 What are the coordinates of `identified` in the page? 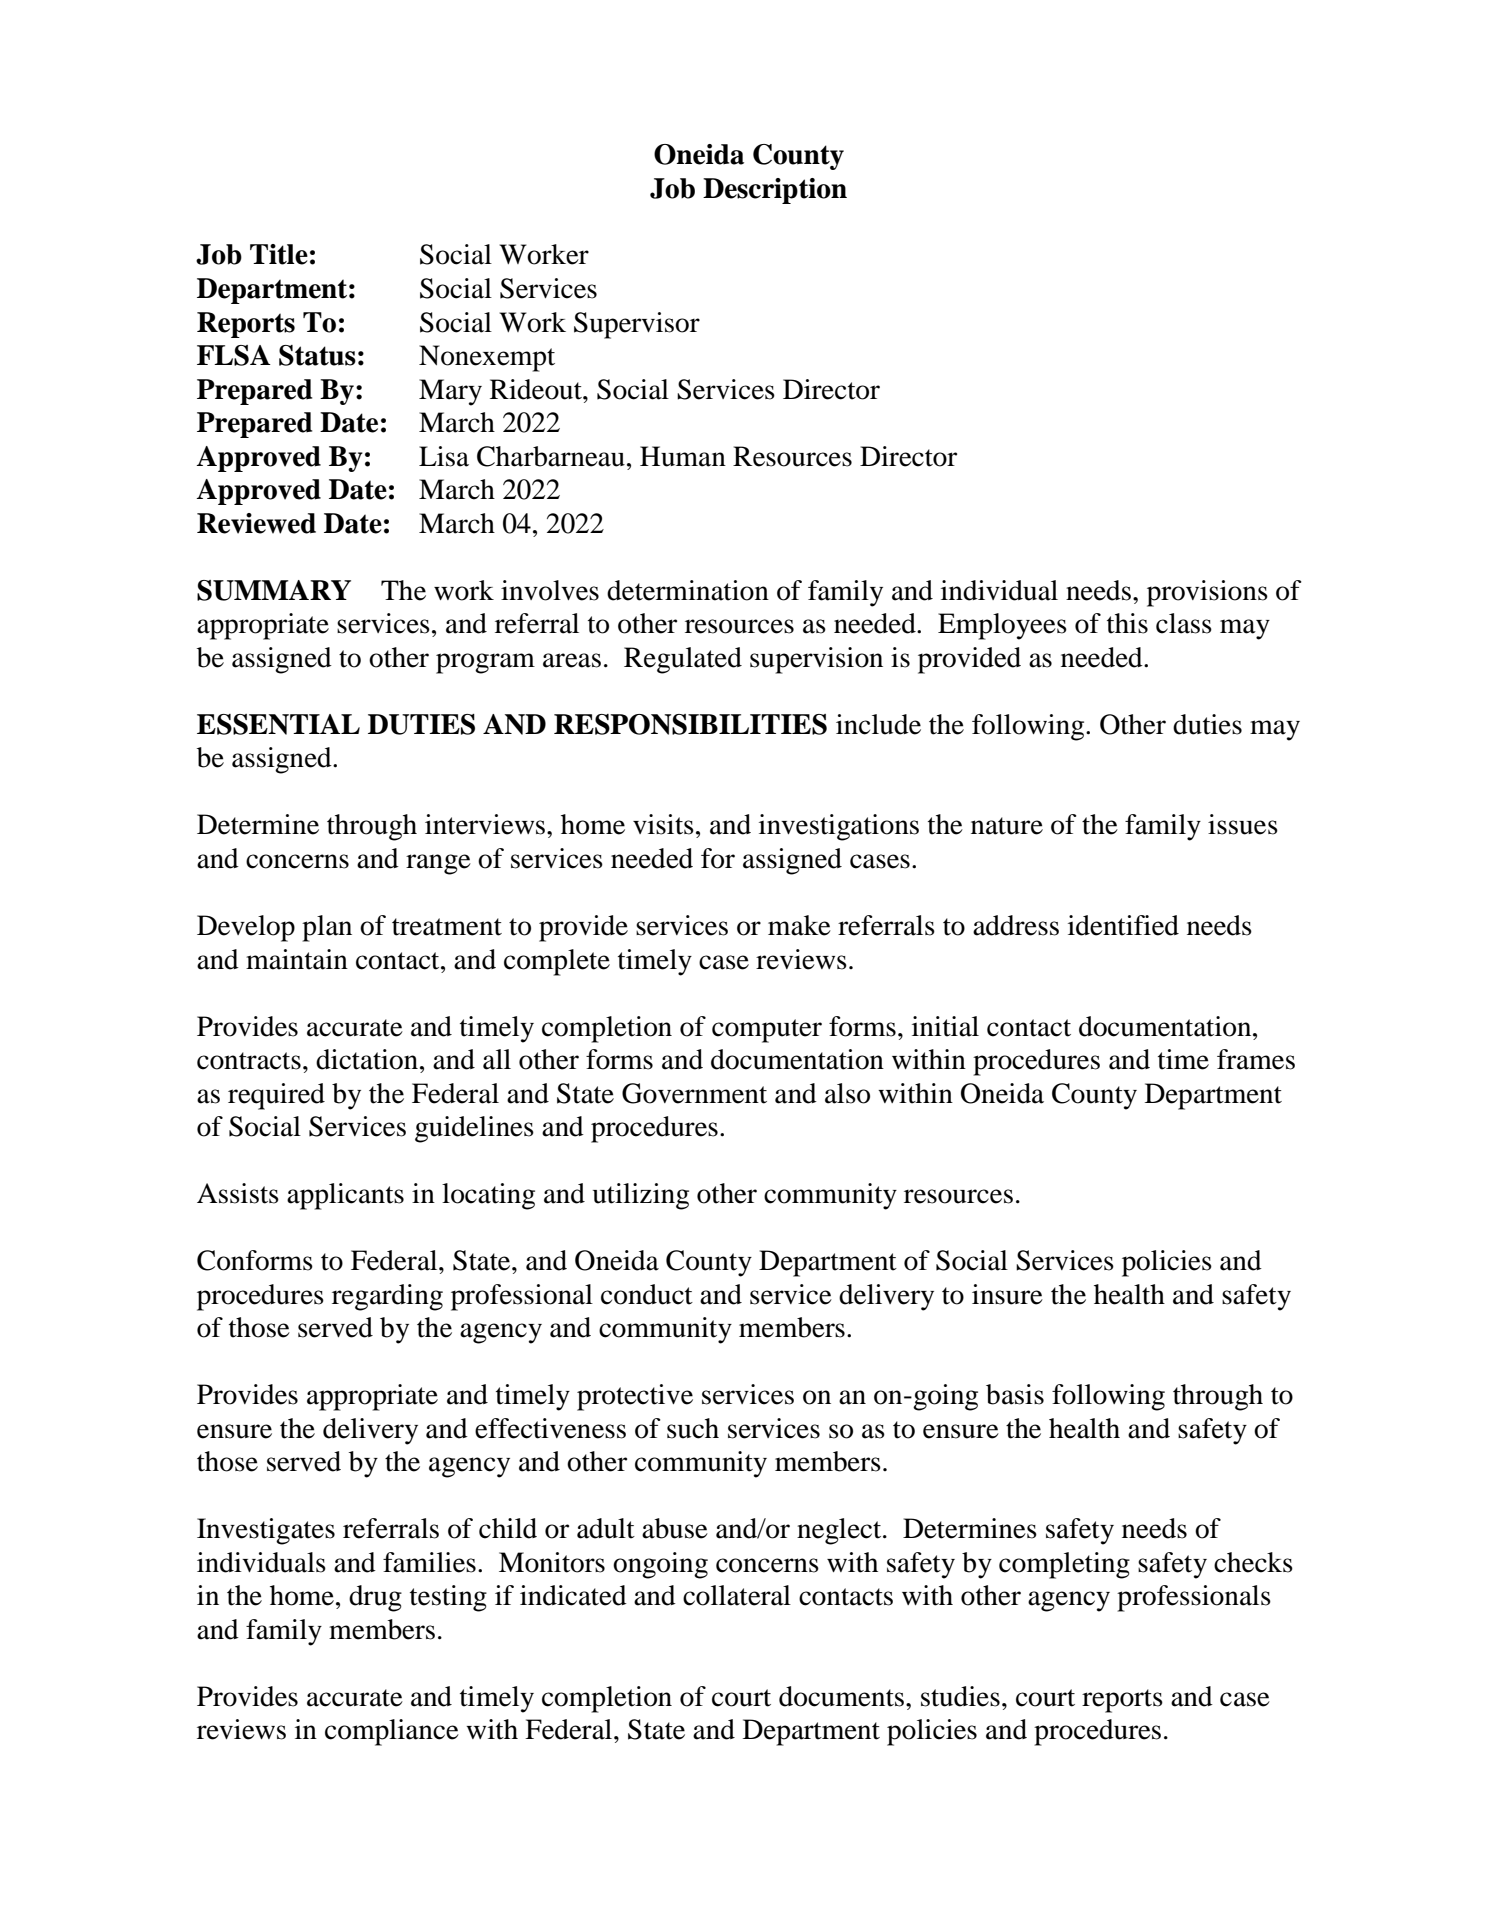 It's located at (1123, 925).
